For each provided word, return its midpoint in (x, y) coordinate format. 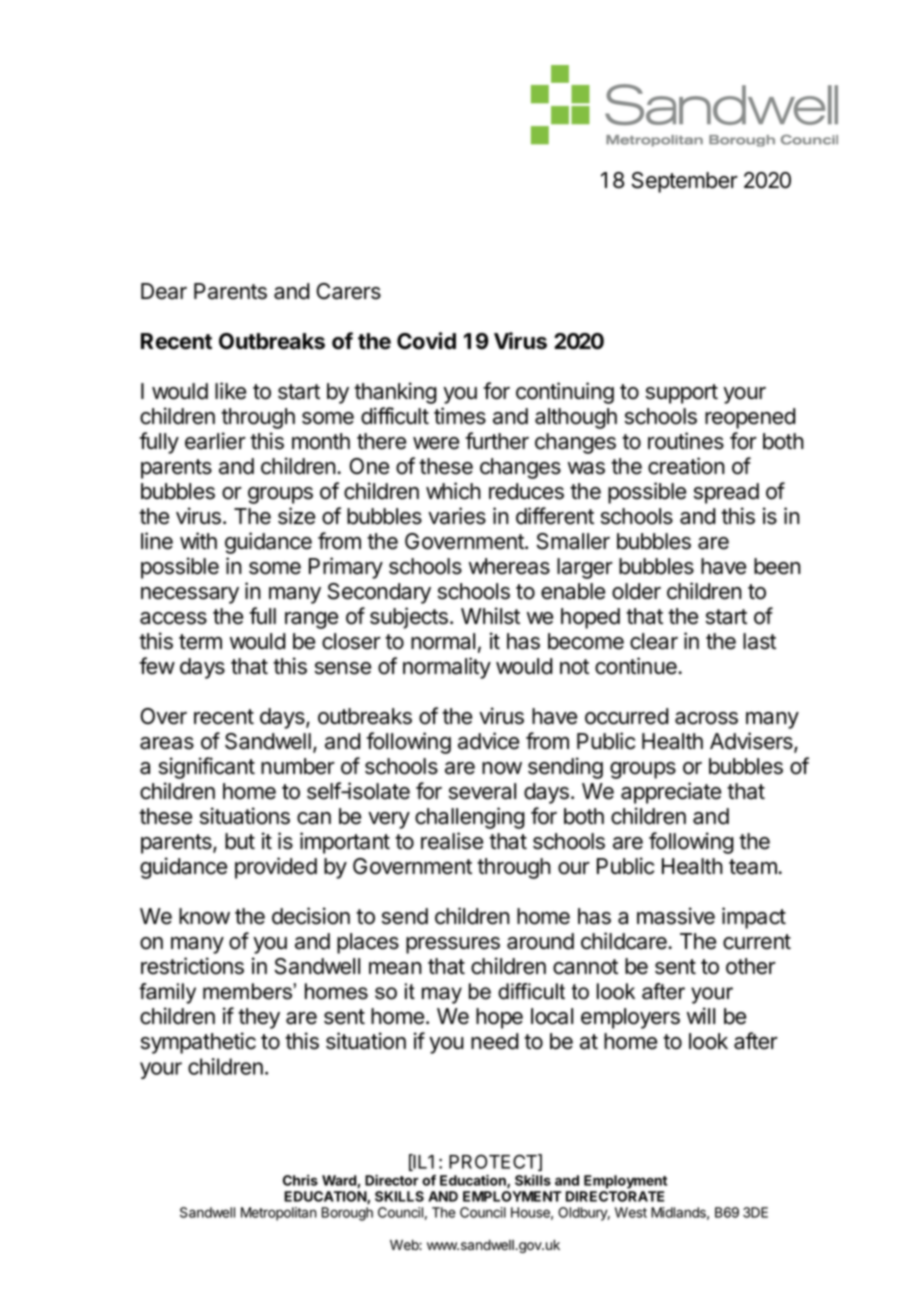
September (685, 182)
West (631, 1212)
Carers (348, 291)
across (706, 718)
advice (488, 741)
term (200, 642)
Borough (347, 1214)
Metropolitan (279, 1214)
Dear (164, 291)
